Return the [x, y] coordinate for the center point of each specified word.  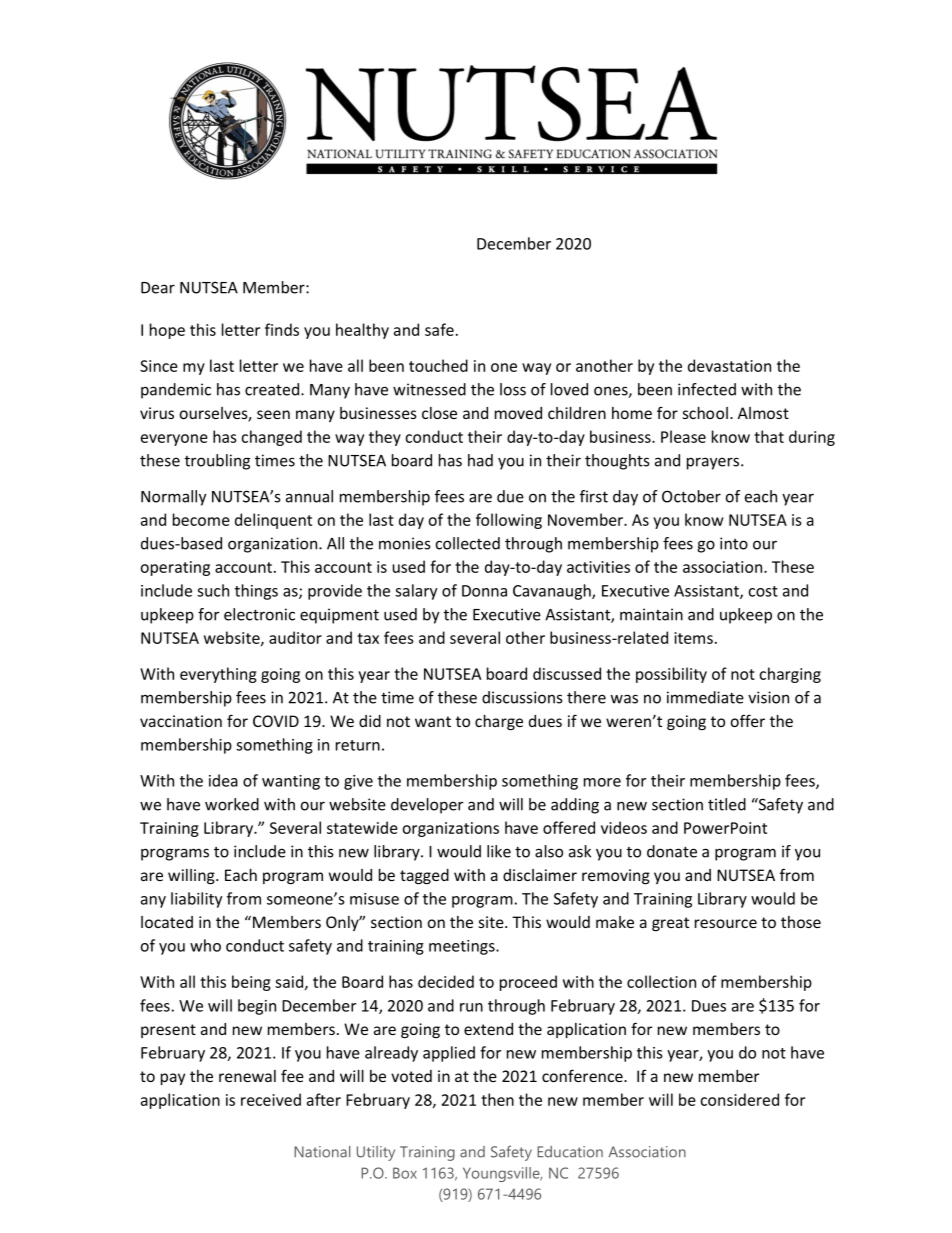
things [256, 592]
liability [196, 900]
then [497, 1099]
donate [672, 851]
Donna [484, 591]
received [271, 1099]
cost [763, 591]
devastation [729, 365]
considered [739, 1099]
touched [438, 365]
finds [282, 329]
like [499, 851]
